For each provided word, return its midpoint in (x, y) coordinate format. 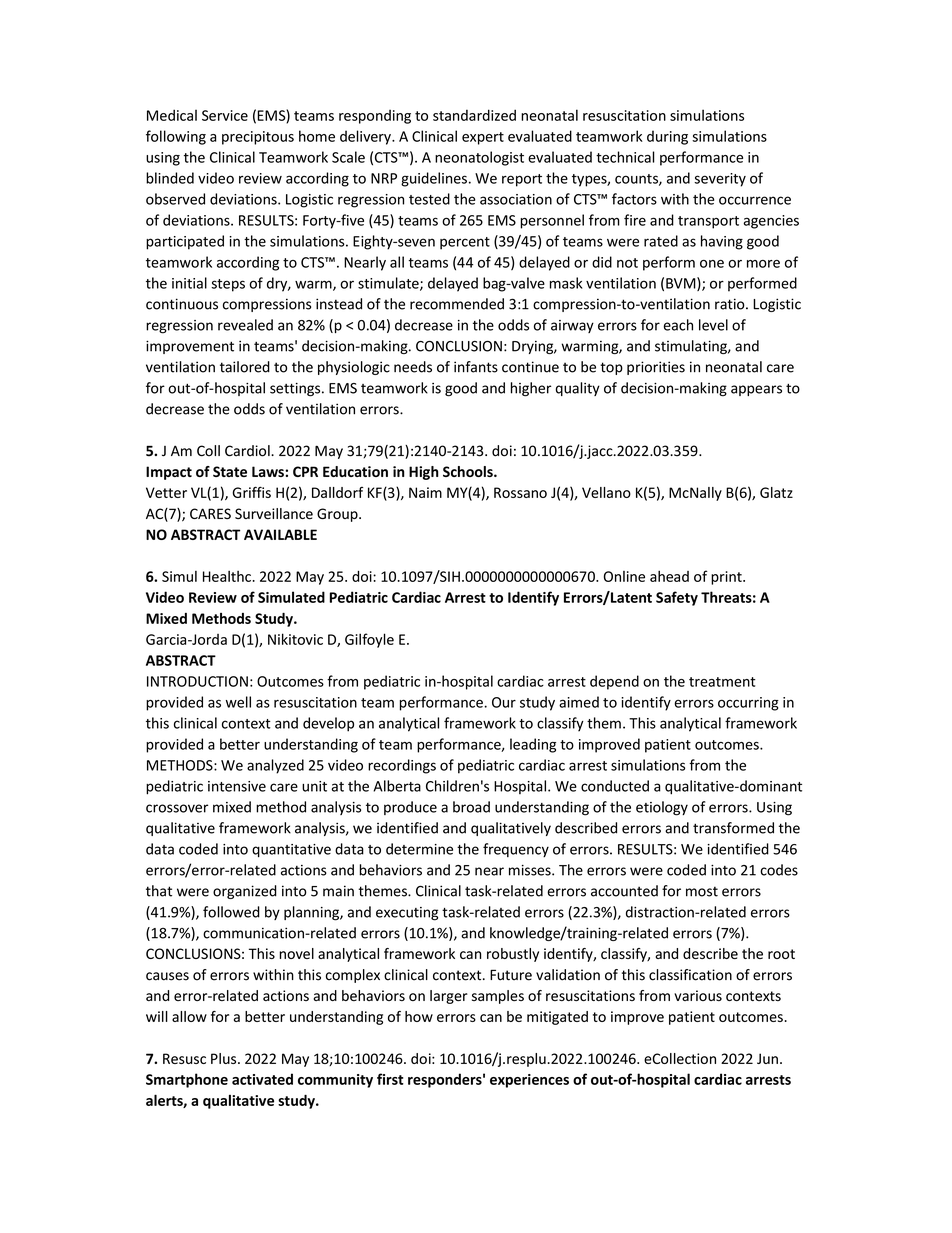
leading (533, 745)
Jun (767, 1058)
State (230, 471)
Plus (225, 1058)
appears (756, 390)
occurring (748, 704)
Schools (469, 471)
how (419, 1016)
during (667, 137)
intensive (237, 786)
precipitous (258, 138)
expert (483, 138)
